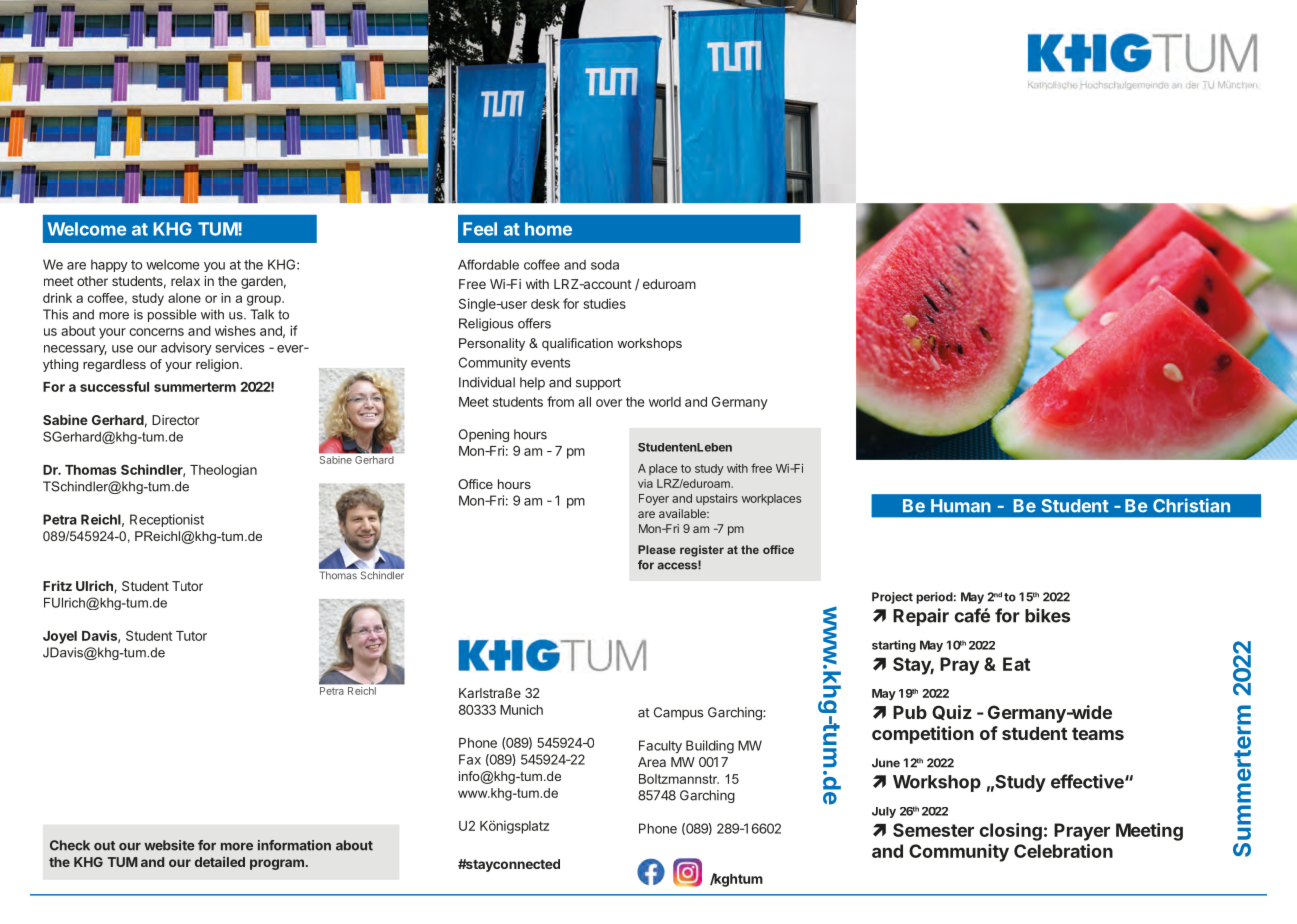  Describe the element at coordinates (1016, 664) in the screenshot. I see `Eat` at that location.
